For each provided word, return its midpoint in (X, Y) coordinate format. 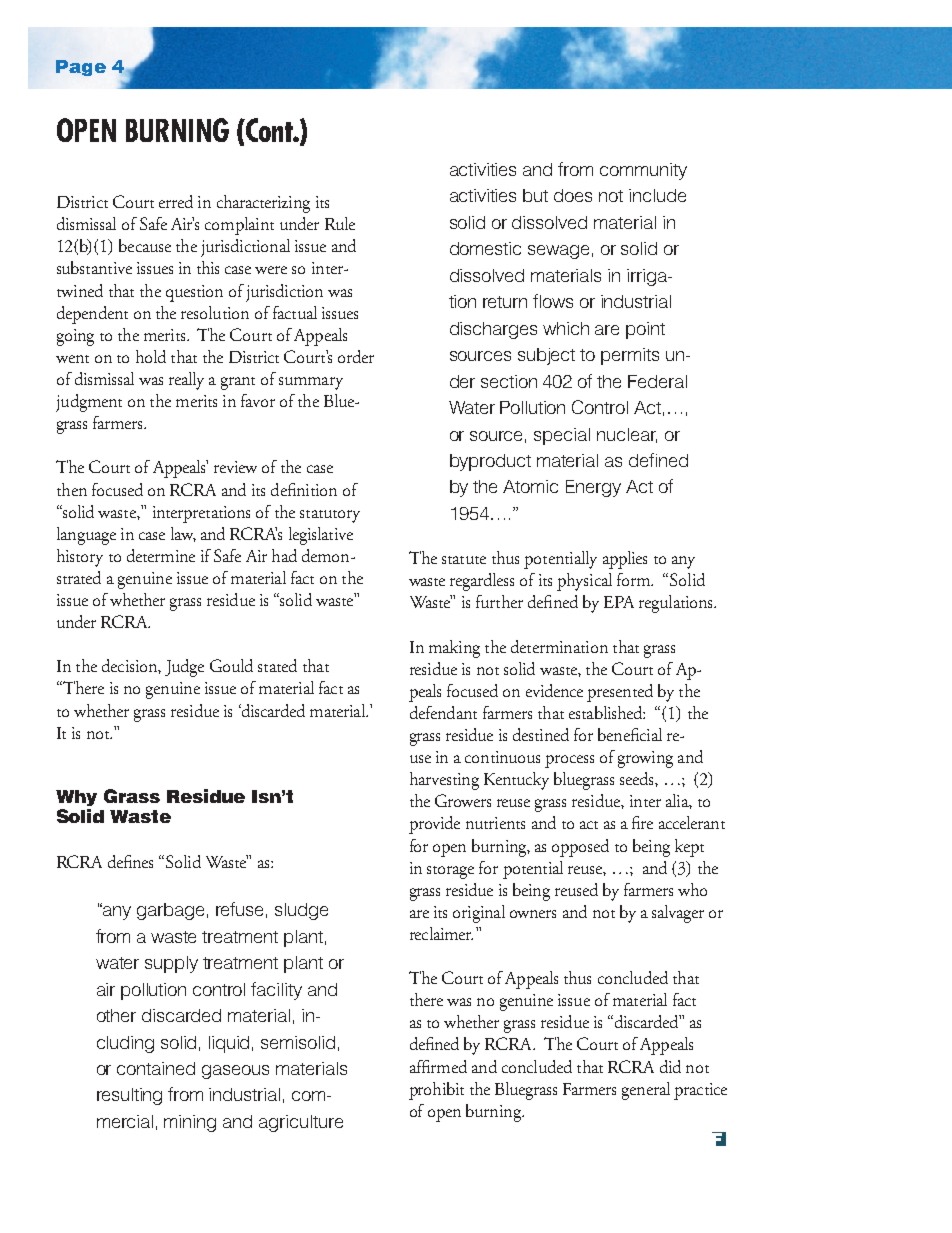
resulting (129, 1096)
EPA (619, 602)
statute (464, 560)
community (643, 171)
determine (161, 555)
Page (81, 68)
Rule (340, 223)
